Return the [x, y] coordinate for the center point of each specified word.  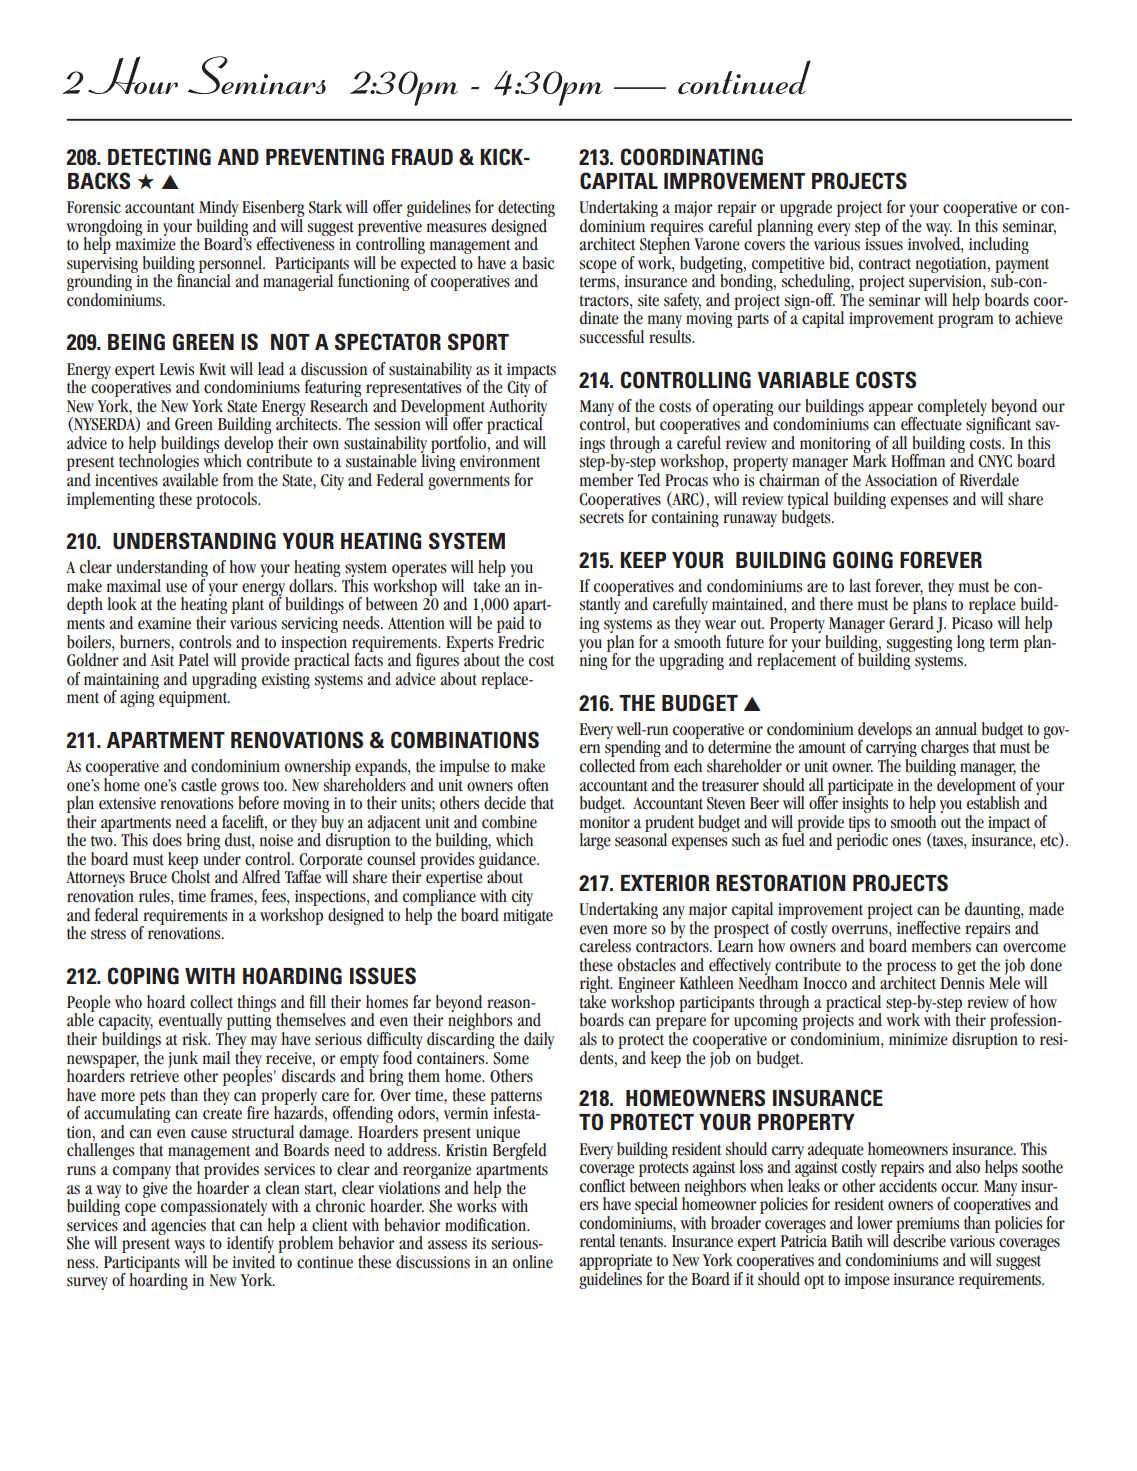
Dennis [962, 983]
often [533, 785]
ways [190, 1248]
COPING [143, 976]
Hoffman [918, 461]
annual [956, 728]
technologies [160, 463]
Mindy [217, 210]
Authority [518, 407]
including [999, 245]
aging [137, 699]
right [596, 986]
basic [538, 263]
